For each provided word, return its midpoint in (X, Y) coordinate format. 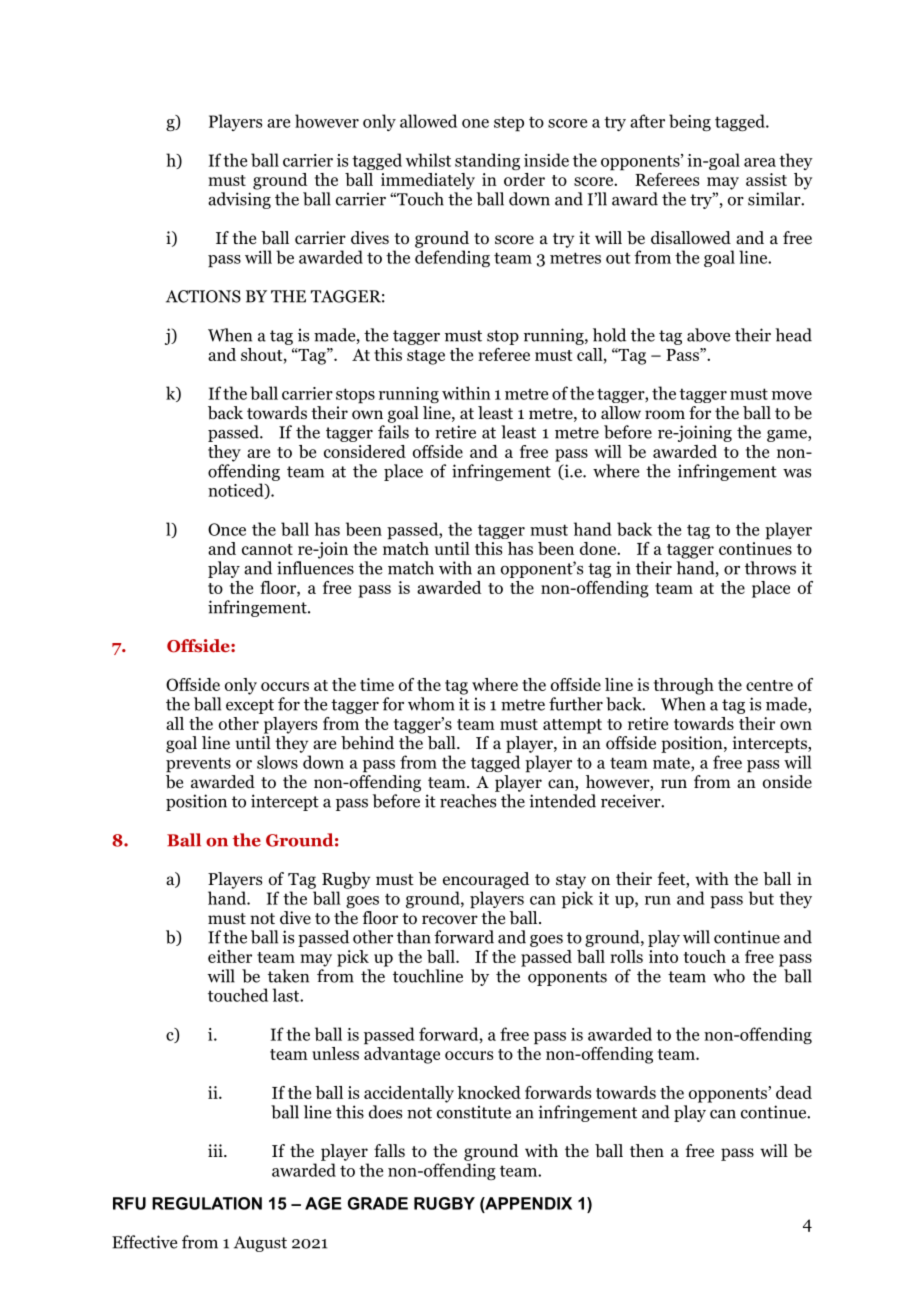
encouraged (486, 880)
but (761, 898)
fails (393, 432)
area (760, 162)
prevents (198, 765)
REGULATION (207, 1203)
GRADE (378, 1203)
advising (239, 200)
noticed (237, 491)
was (797, 473)
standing (487, 161)
